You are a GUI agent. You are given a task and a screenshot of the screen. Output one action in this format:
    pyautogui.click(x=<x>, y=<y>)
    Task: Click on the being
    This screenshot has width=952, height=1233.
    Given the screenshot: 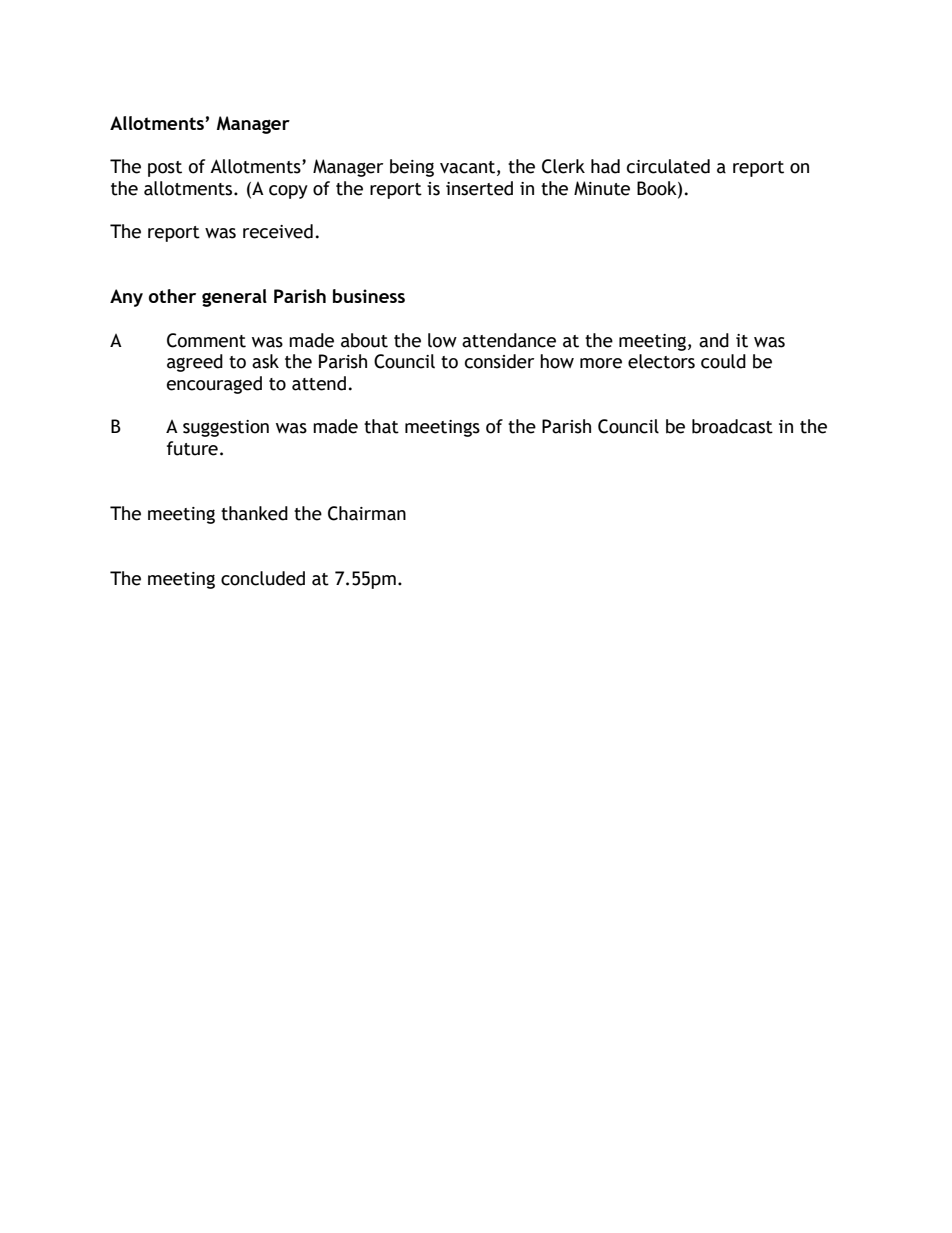 What is the action you would take?
    pyautogui.click(x=412, y=168)
